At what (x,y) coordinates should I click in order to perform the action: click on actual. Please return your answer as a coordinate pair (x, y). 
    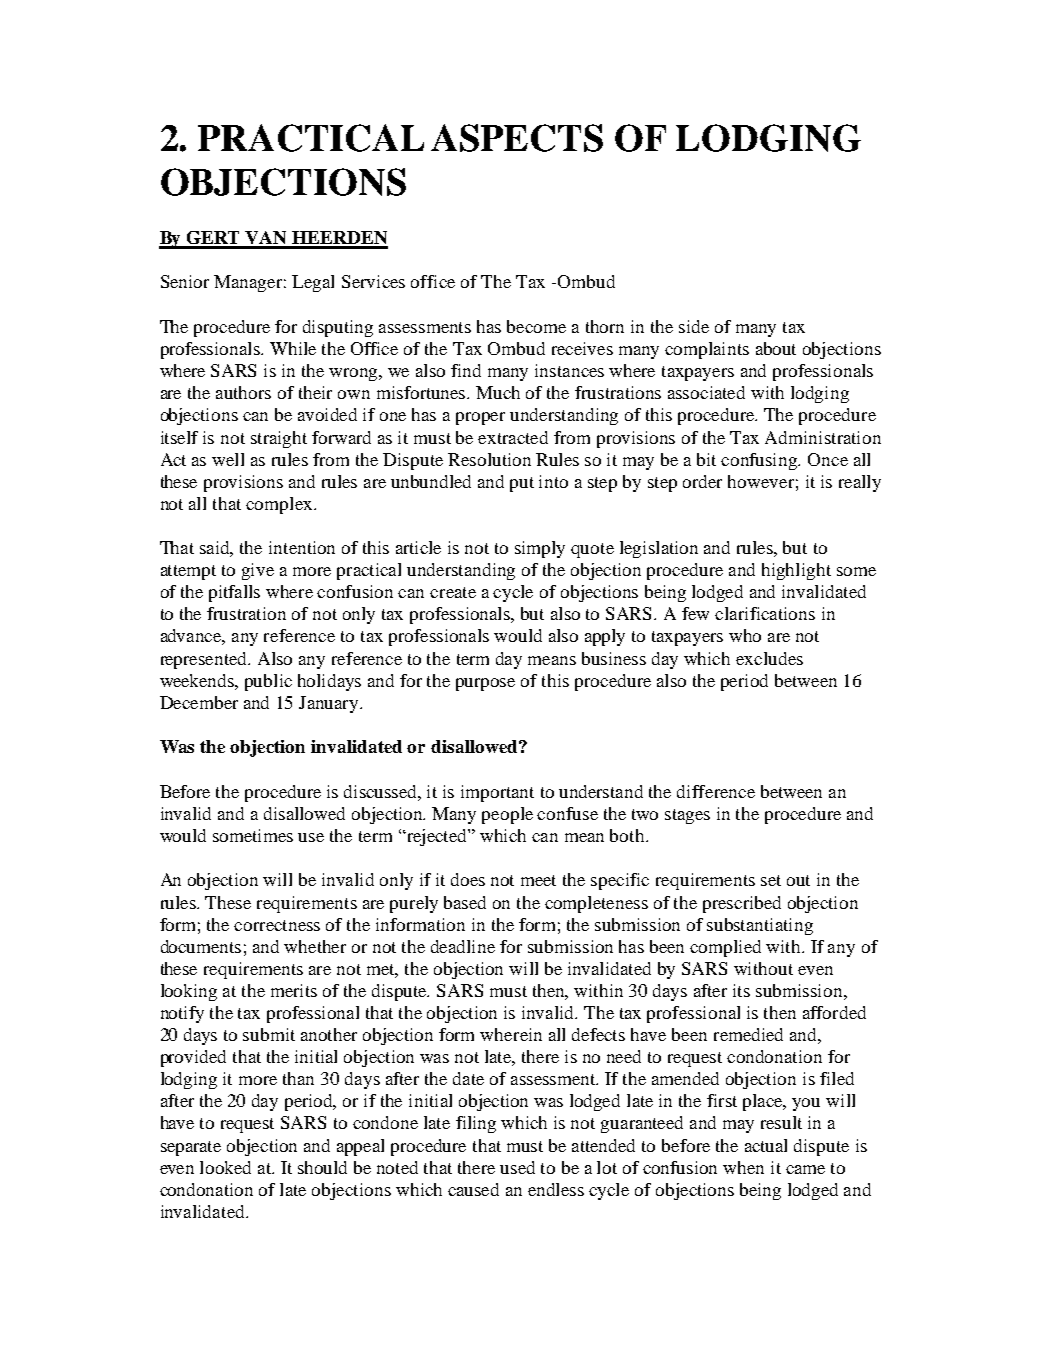
    Looking at the image, I should click on (766, 1145).
